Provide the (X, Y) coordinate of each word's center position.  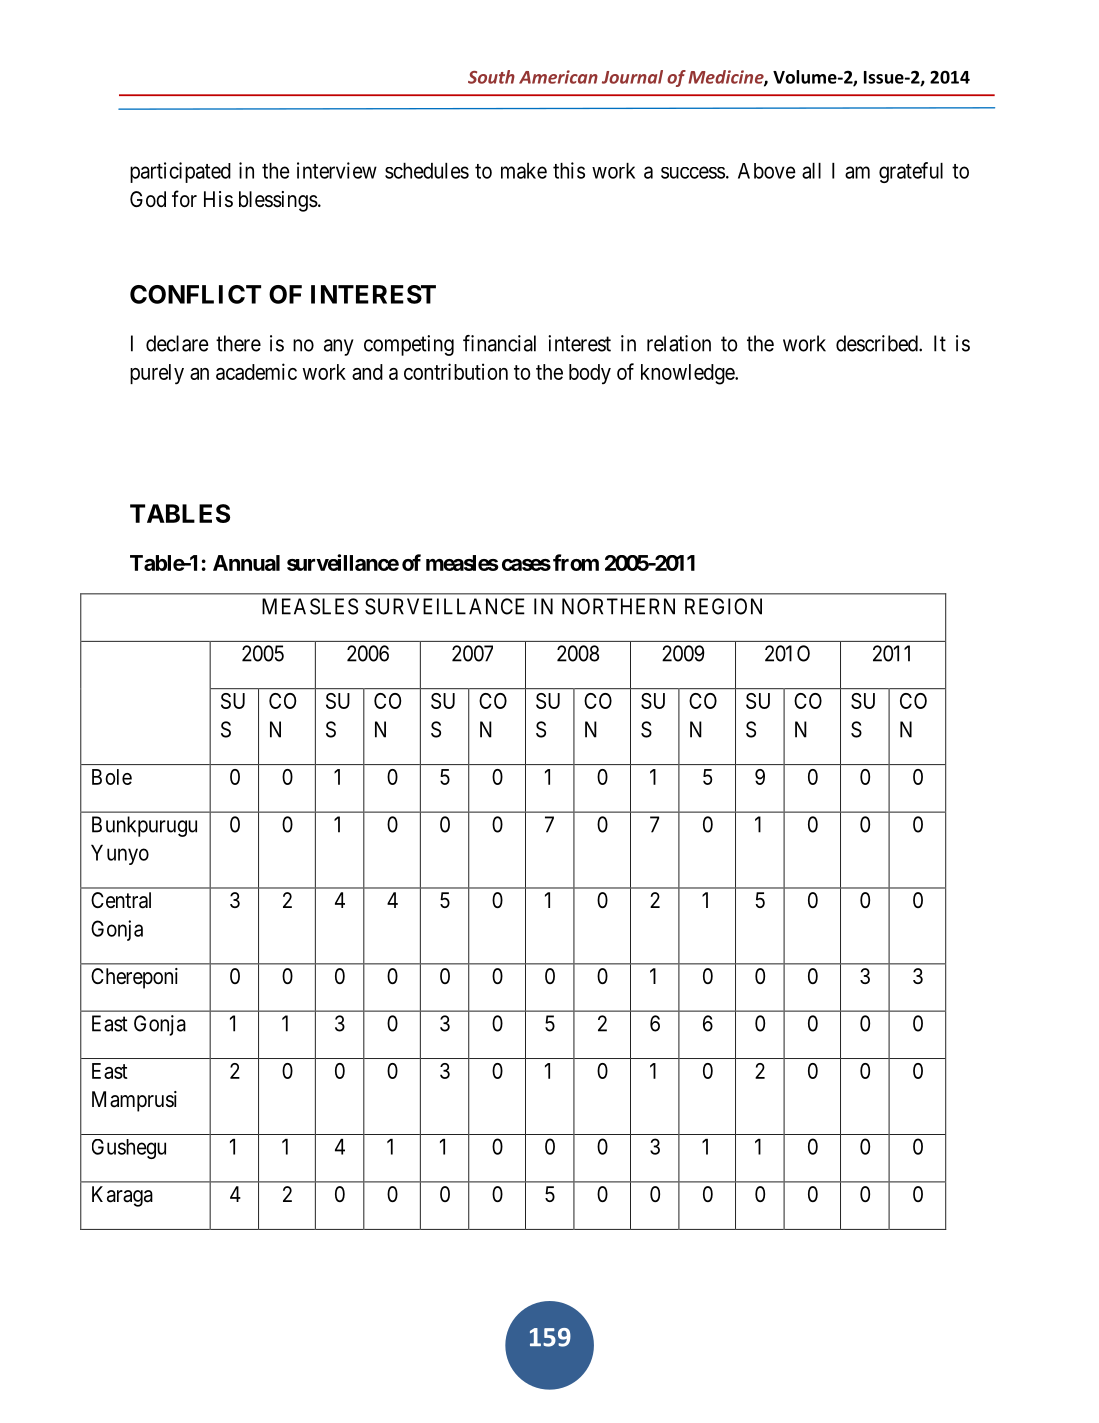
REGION (723, 606)
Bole (112, 777)
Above (767, 171)
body (590, 374)
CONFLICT (195, 294)
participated (180, 172)
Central (121, 900)
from (576, 562)
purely (157, 374)
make (524, 171)
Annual (246, 563)
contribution (456, 371)
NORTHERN (618, 606)
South (491, 77)
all (811, 171)
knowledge (688, 374)
